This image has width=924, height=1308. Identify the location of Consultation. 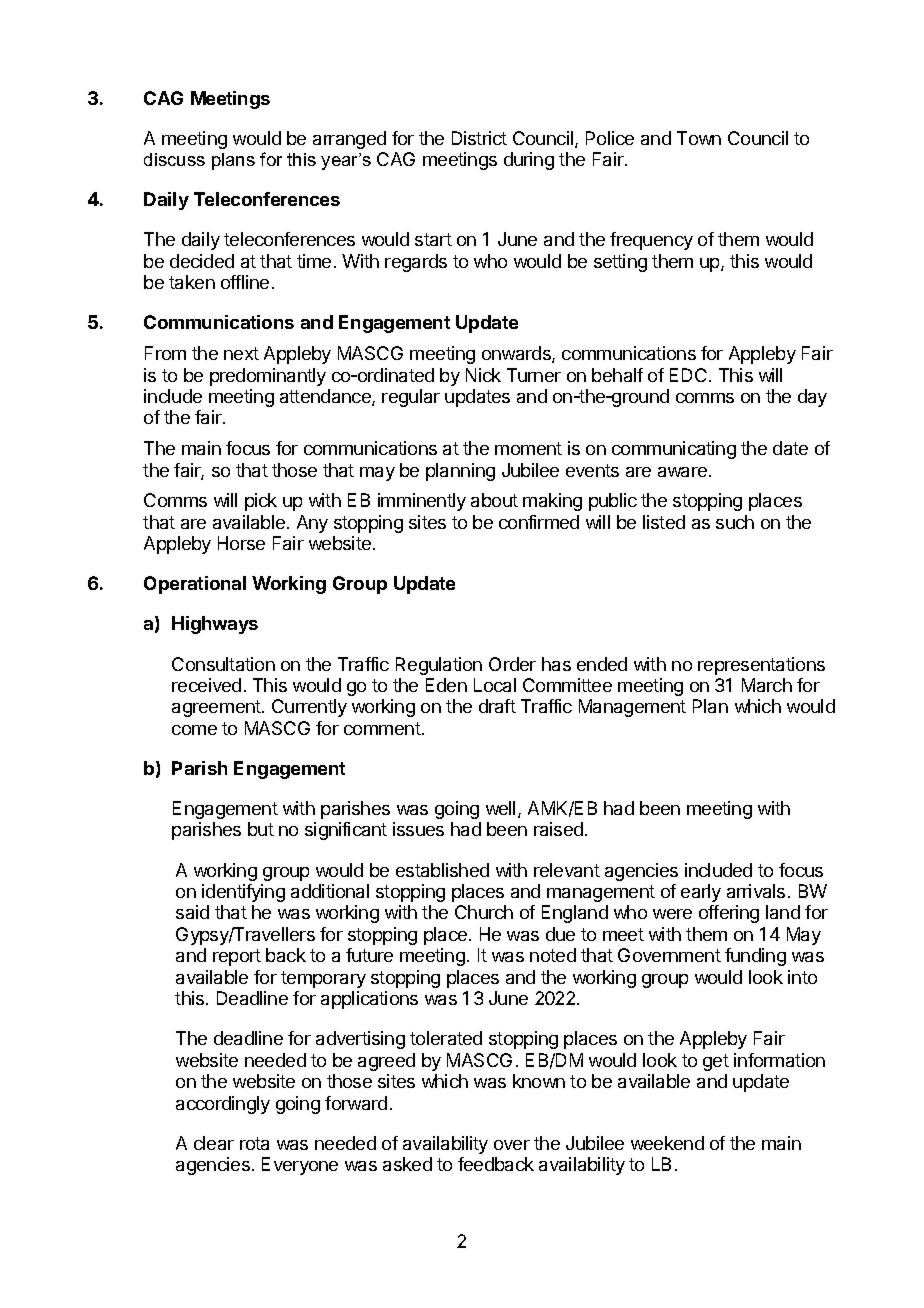
(223, 664).
